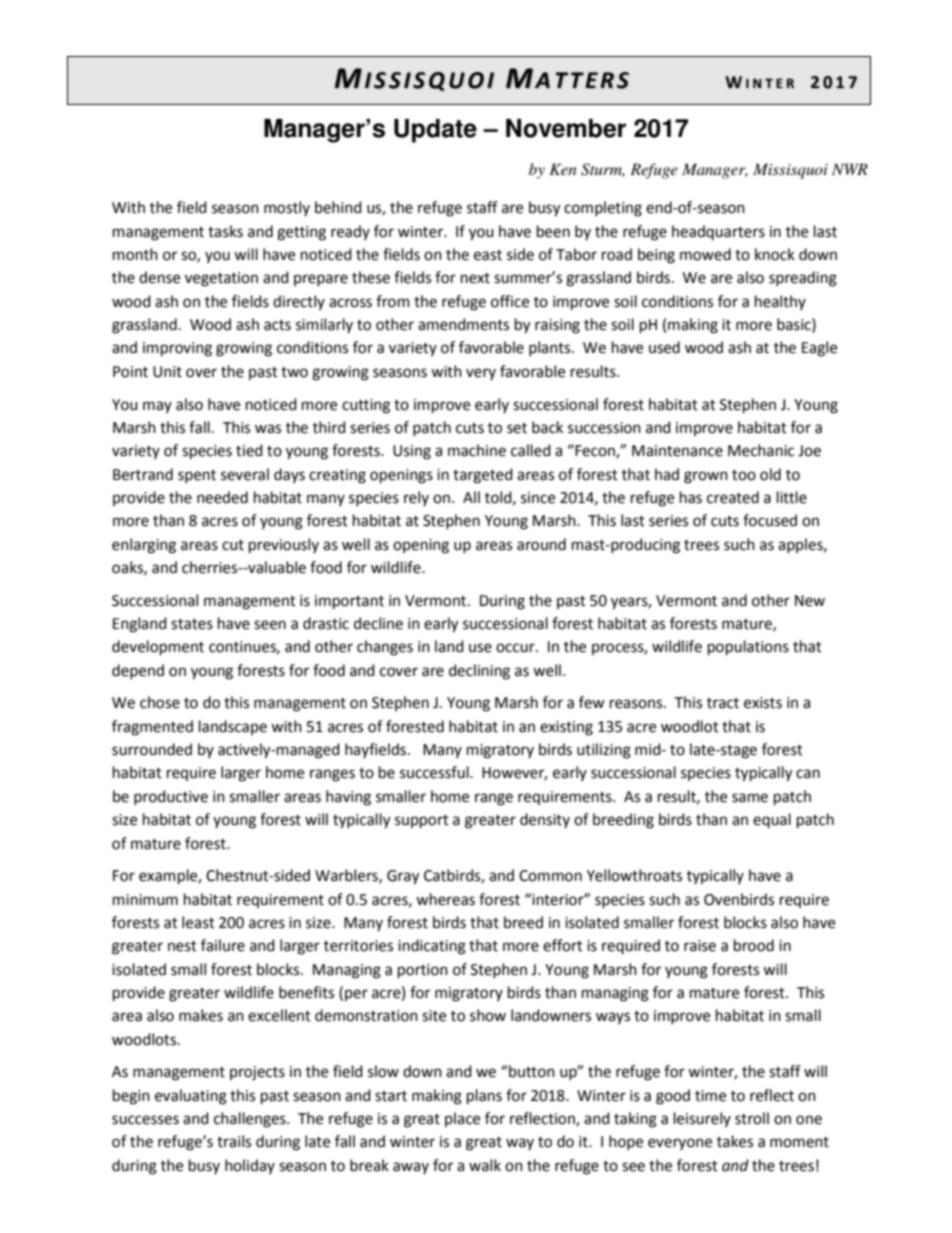  What do you see at coordinates (735, 1141) in the page?
I see `takes` at bounding box center [735, 1141].
